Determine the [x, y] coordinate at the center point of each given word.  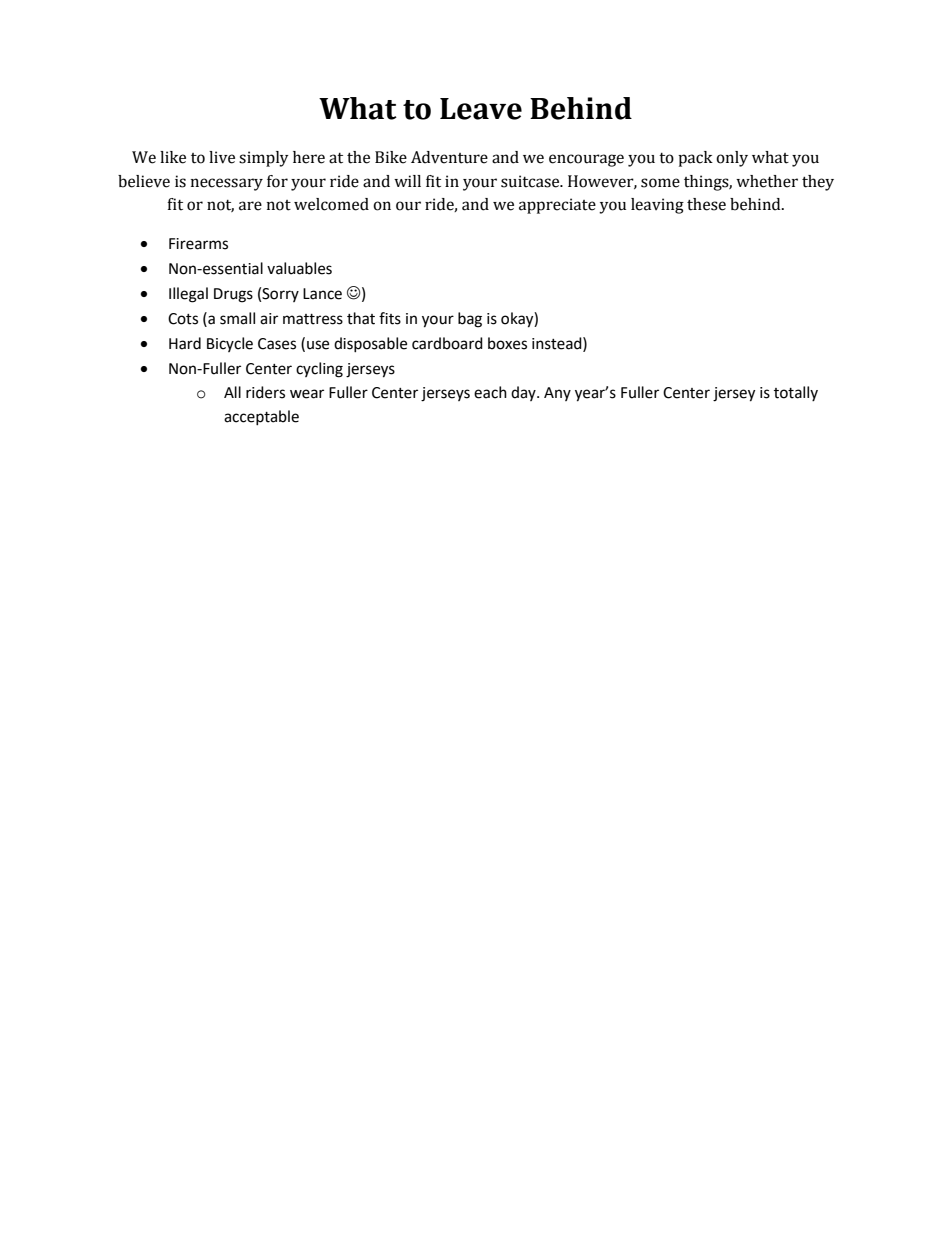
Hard [185, 343]
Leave [481, 109]
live [222, 157]
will [407, 181]
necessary [227, 184]
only [732, 159]
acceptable [261, 417]
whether [767, 181]
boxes [507, 343]
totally [796, 393]
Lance [322, 294]
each [490, 392]
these [706, 204]
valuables [299, 268]
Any [557, 394]
